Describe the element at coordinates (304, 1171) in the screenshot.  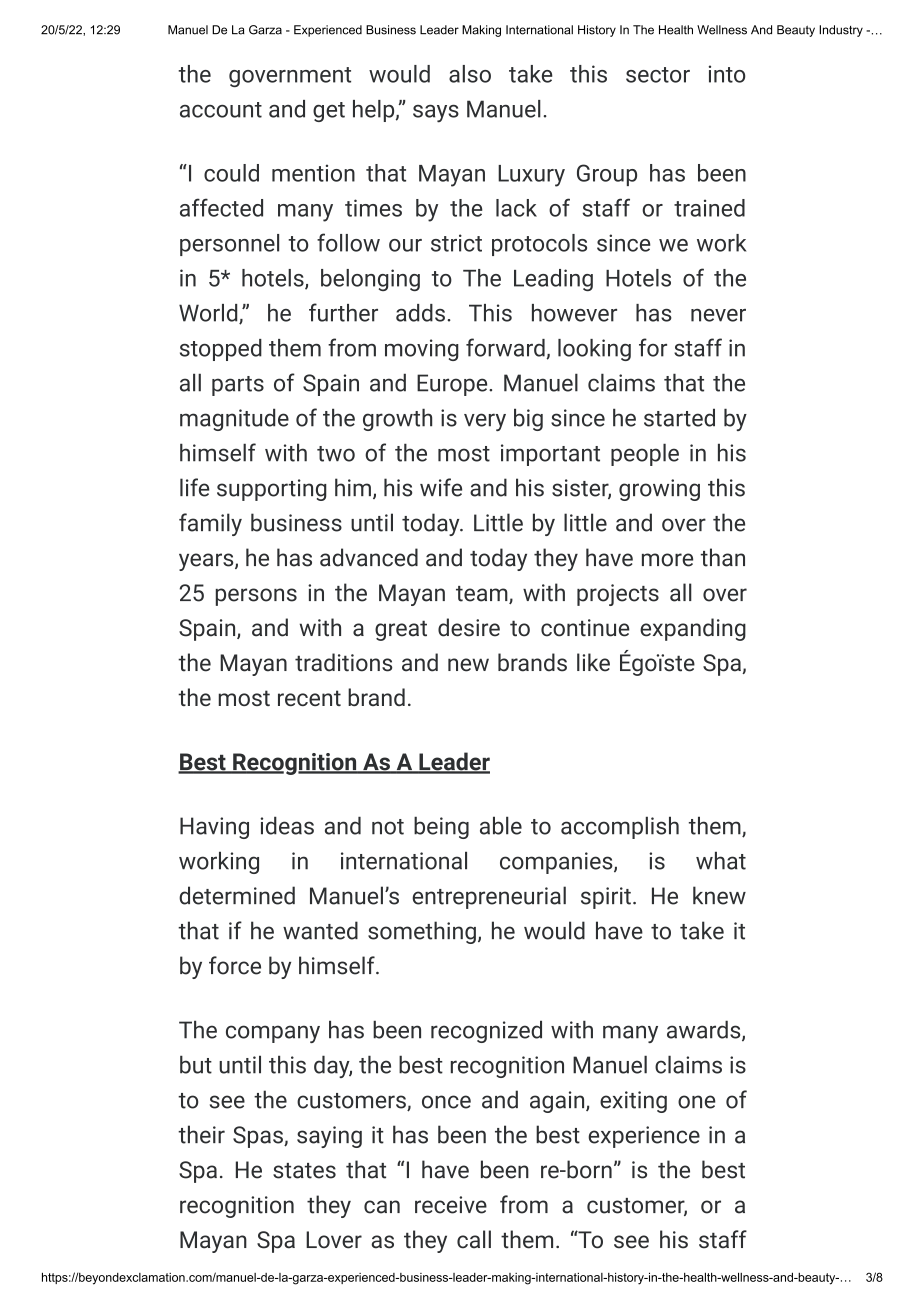
I see `states` at that location.
